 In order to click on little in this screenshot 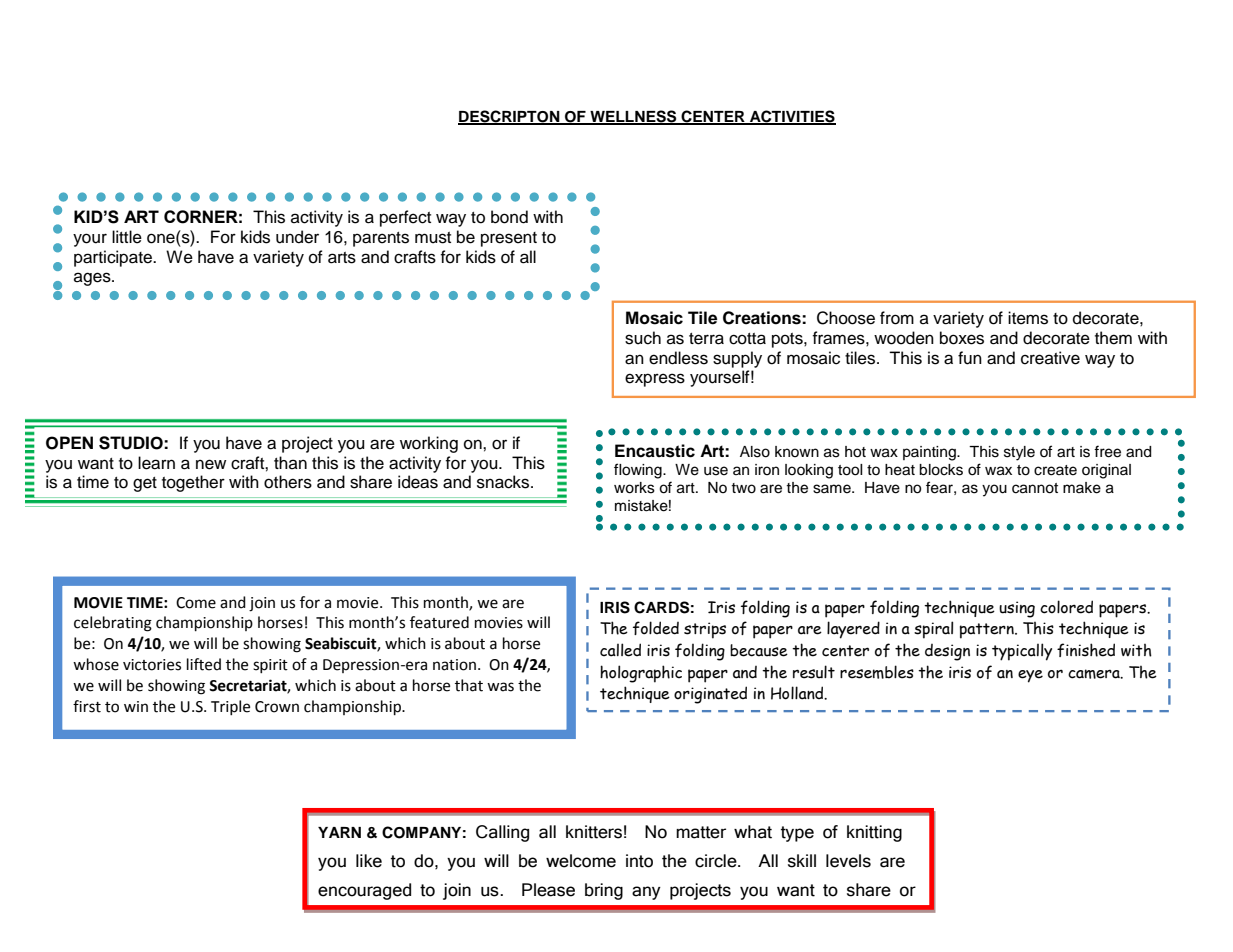, I will do `click(127, 237)`.
